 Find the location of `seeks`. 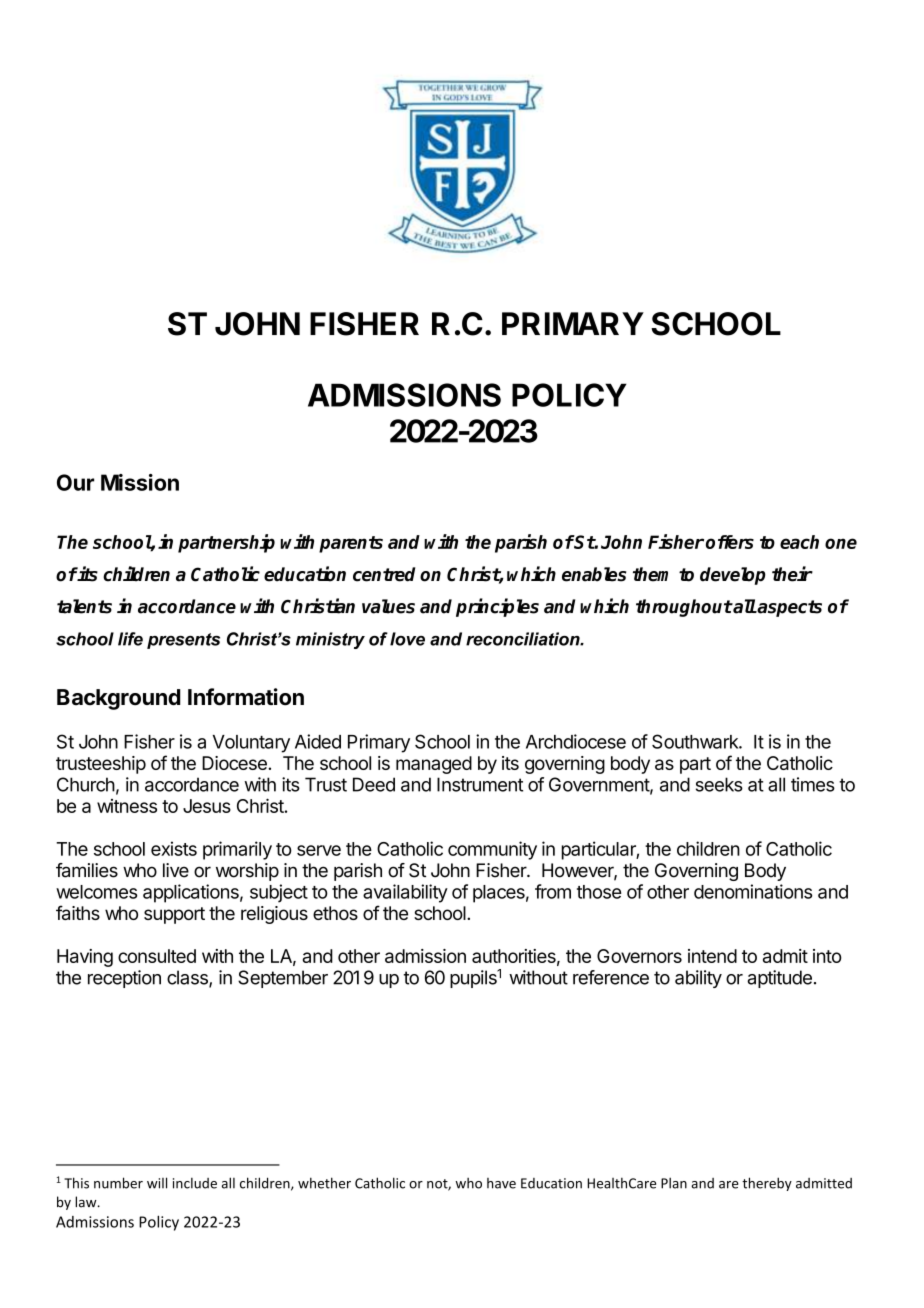

seeks is located at coordinates (719, 784).
